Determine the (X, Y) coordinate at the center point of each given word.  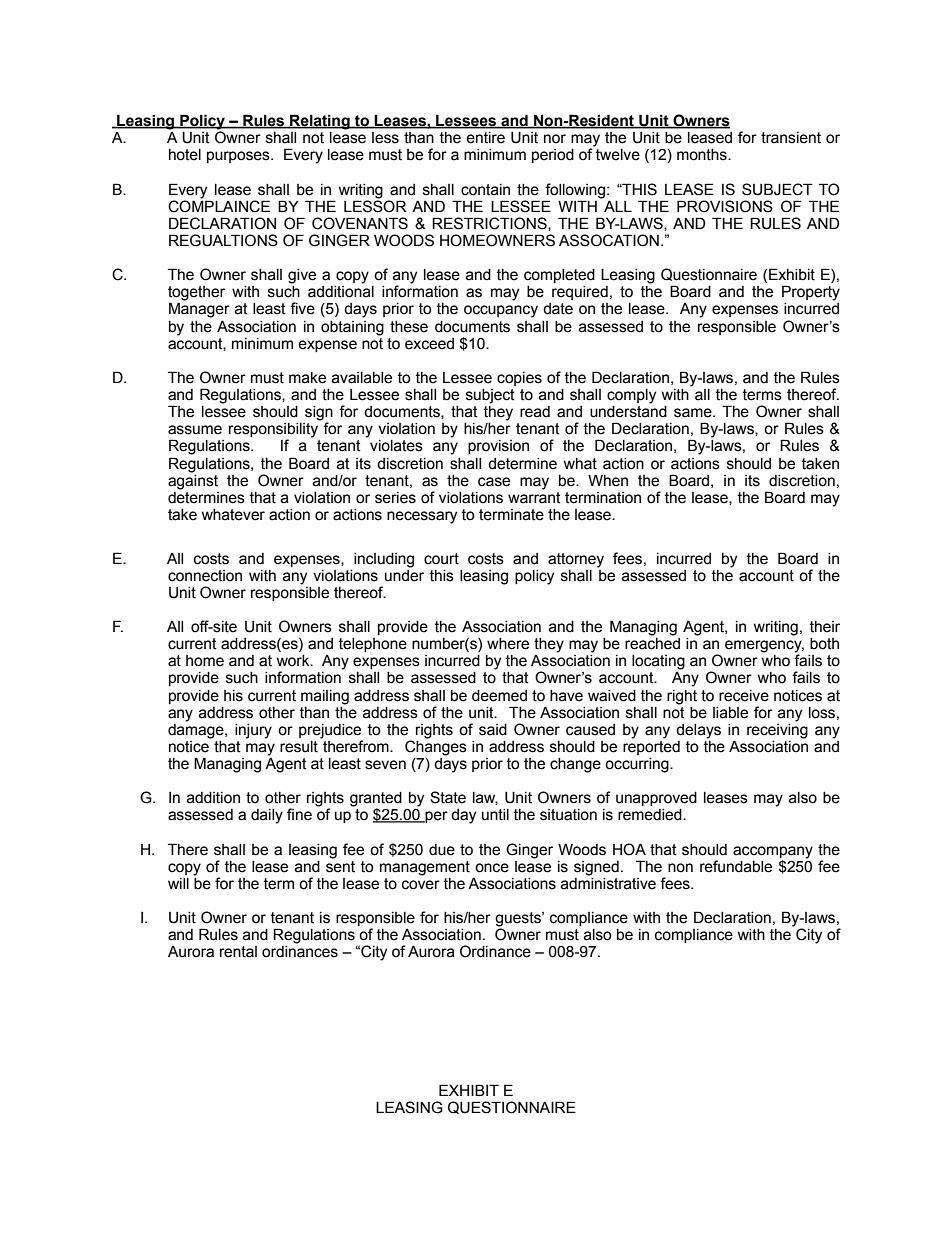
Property (811, 293)
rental (238, 952)
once (492, 868)
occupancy (501, 311)
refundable (736, 866)
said (493, 730)
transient (791, 138)
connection (205, 576)
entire (485, 138)
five (302, 308)
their (825, 627)
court (441, 559)
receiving (777, 730)
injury (253, 731)
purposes (239, 157)
